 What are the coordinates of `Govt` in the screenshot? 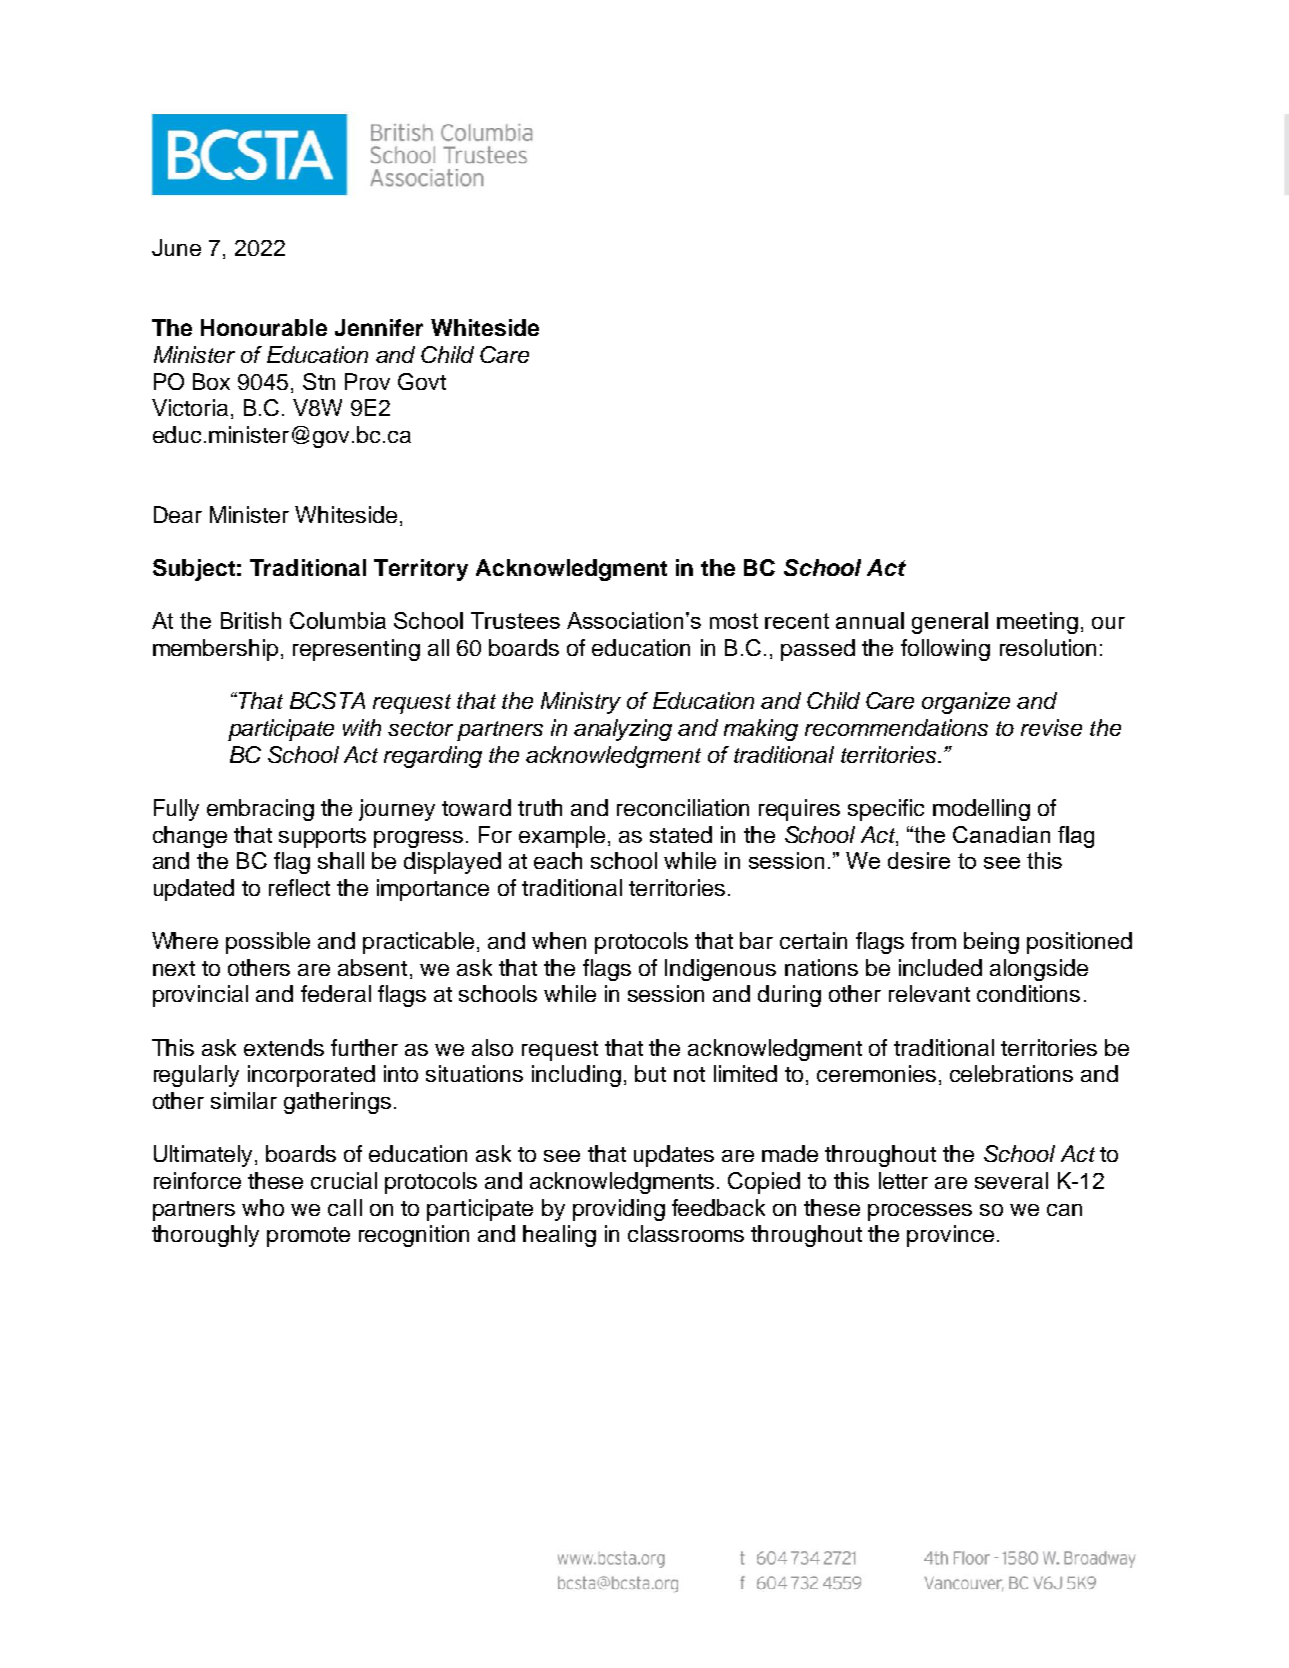 It's located at (422, 381).
